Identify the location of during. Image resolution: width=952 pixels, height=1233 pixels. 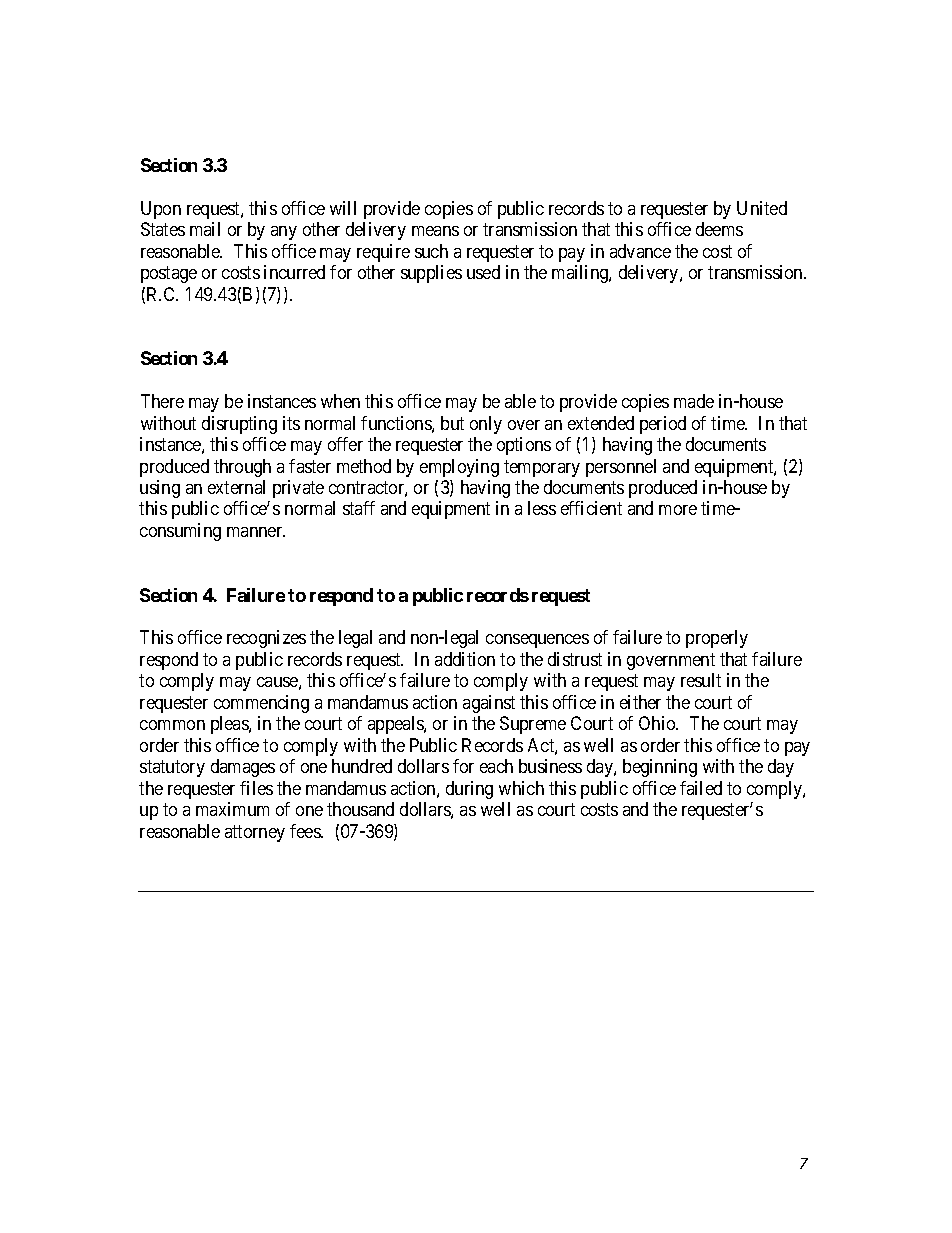
(469, 790).
